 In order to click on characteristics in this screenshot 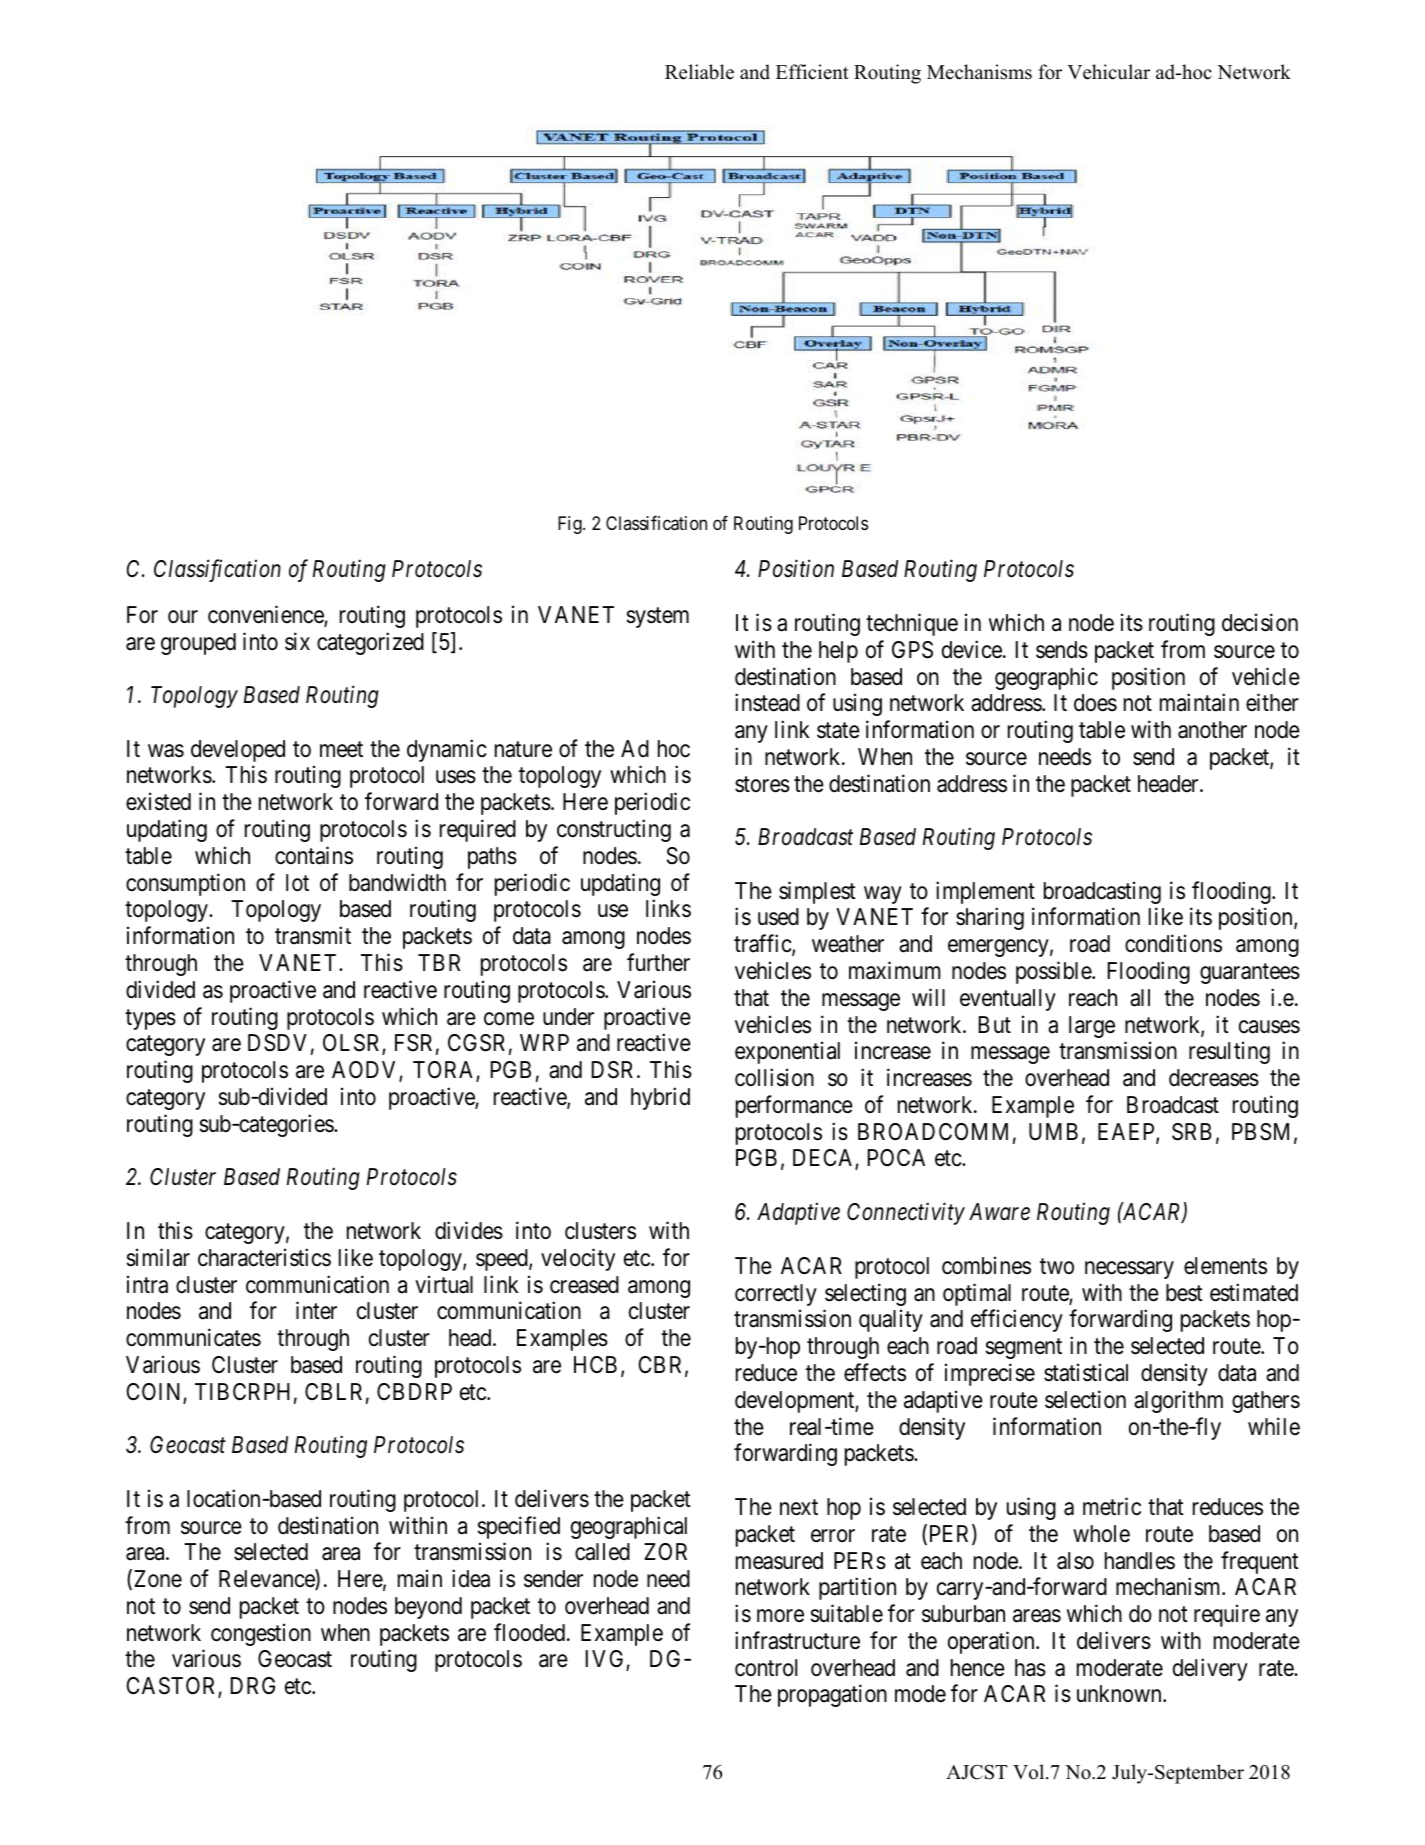, I will do `click(264, 1257)`.
